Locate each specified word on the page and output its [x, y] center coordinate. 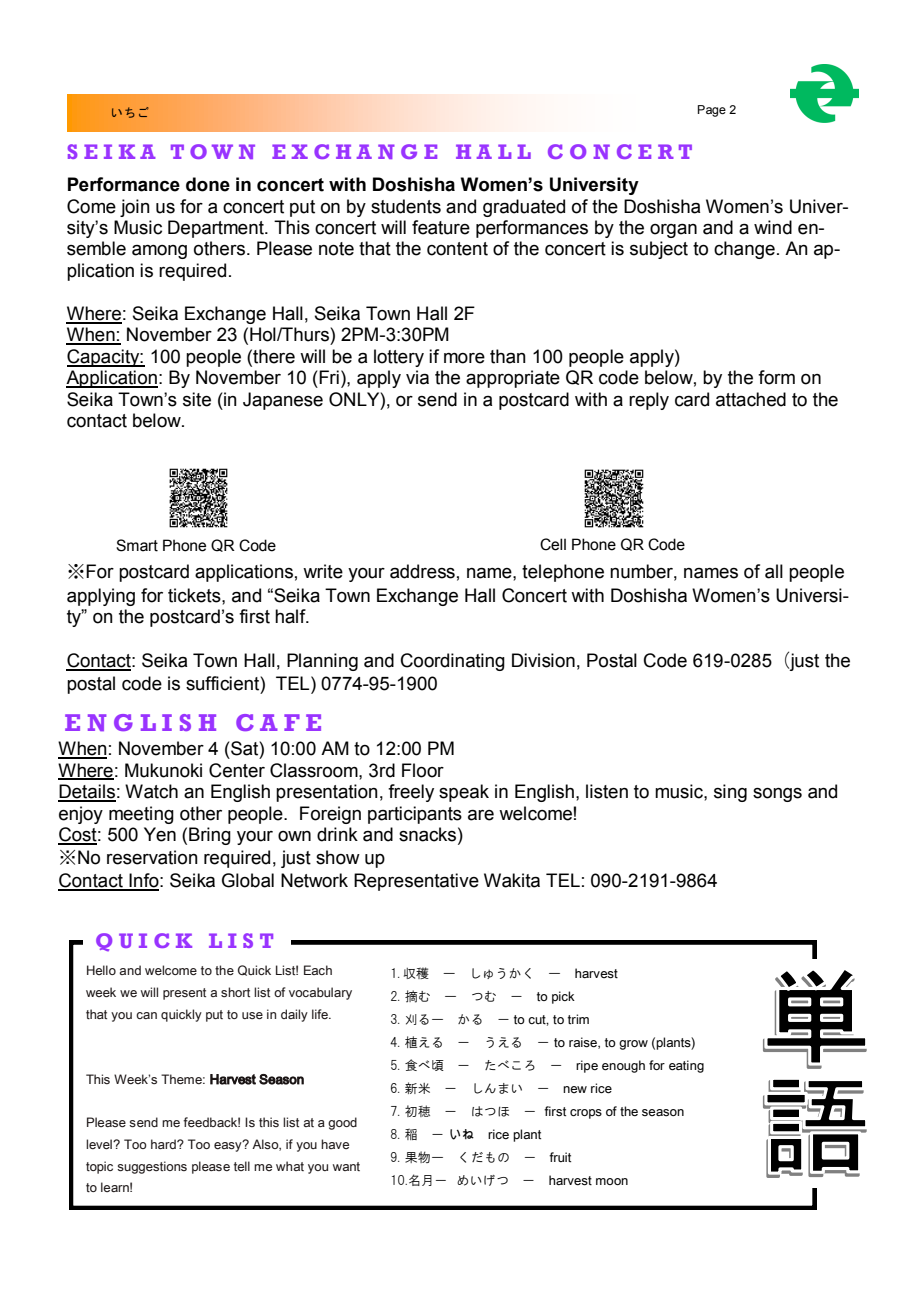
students [406, 206]
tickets [195, 595]
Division [543, 660]
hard [164, 1144]
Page [712, 111]
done [208, 184]
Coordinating [453, 662]
